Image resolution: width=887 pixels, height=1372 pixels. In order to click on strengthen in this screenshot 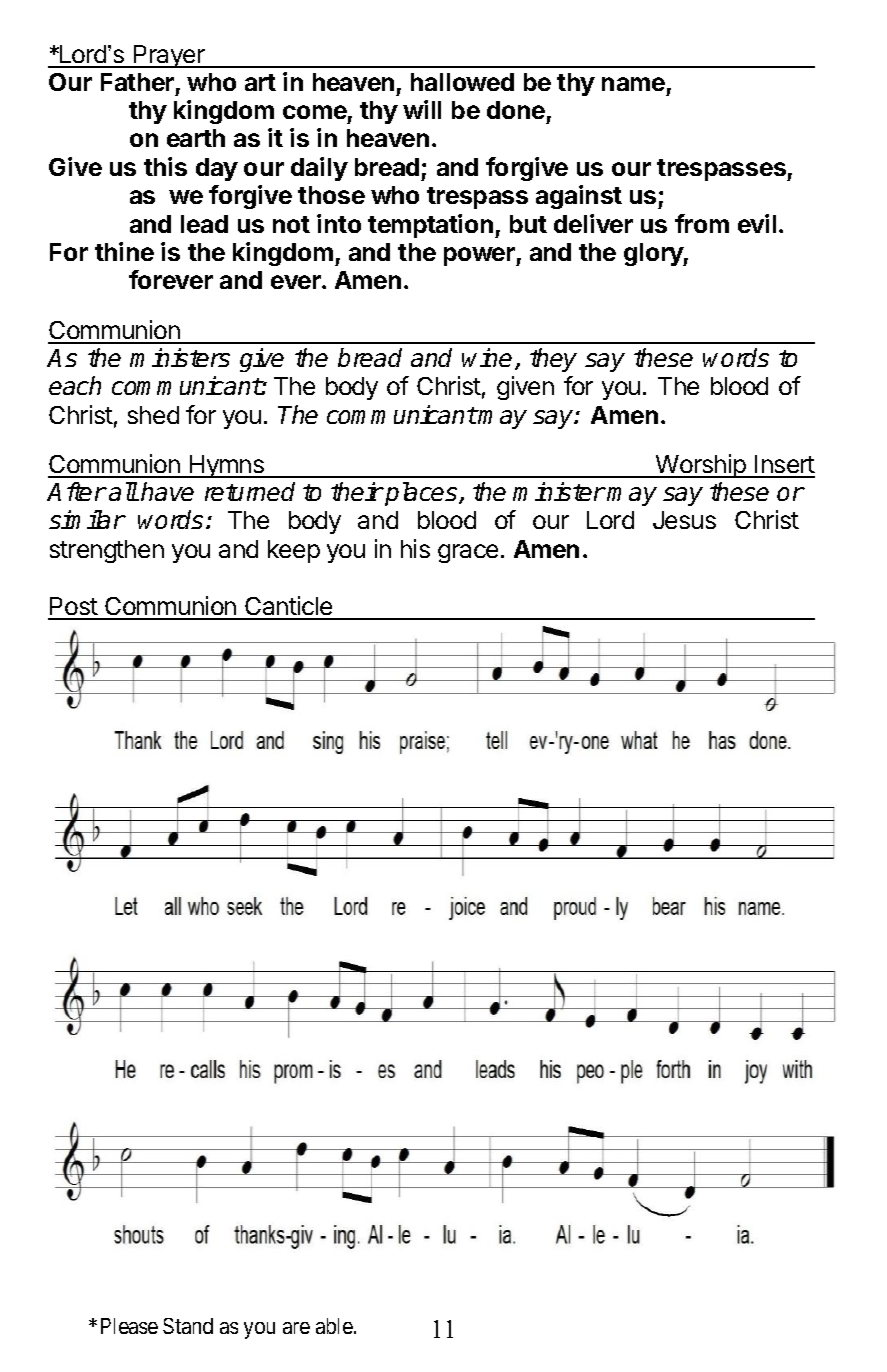, I will do `click(107, 551)`.
